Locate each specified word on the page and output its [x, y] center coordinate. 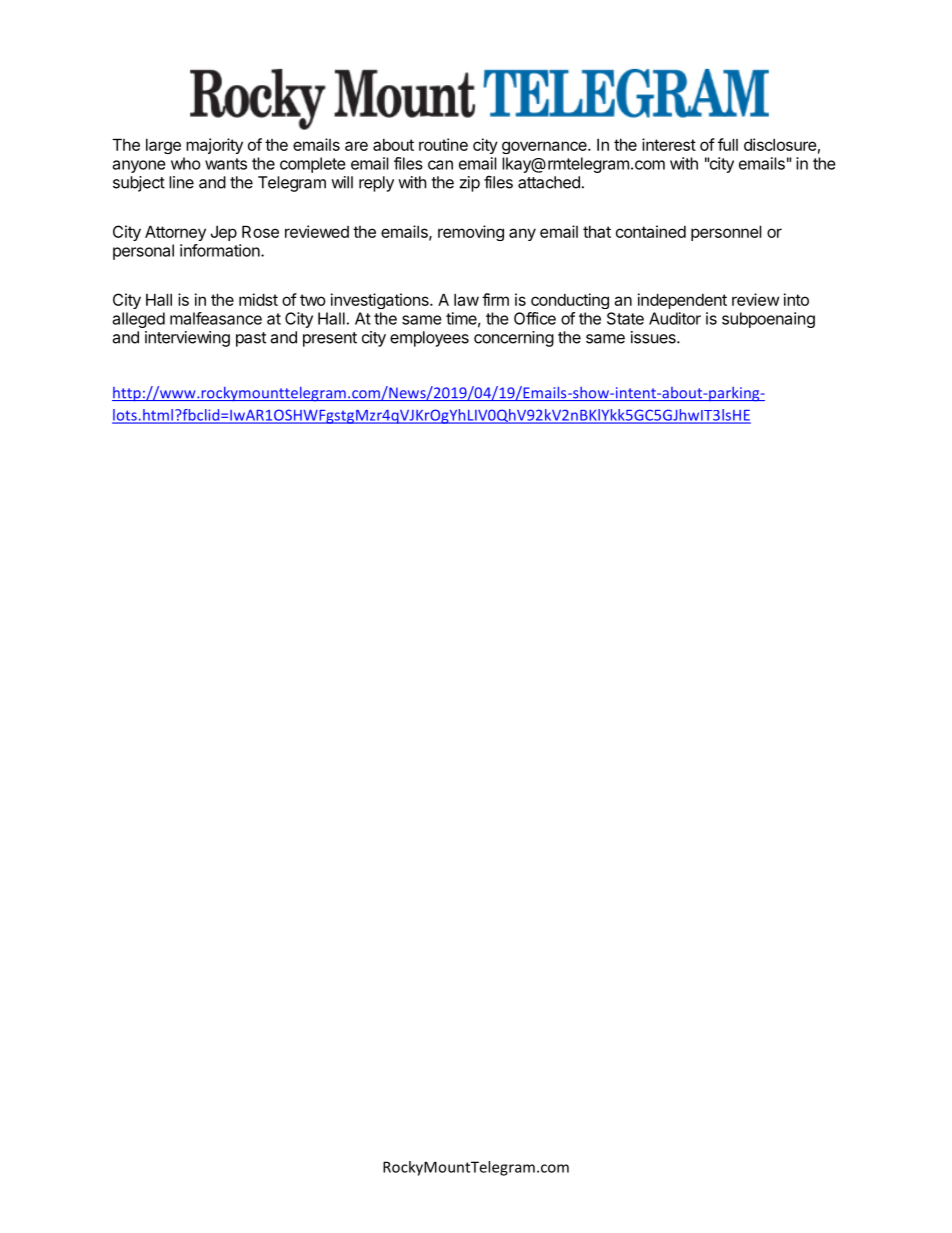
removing [471, 233]
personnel [726, 233]
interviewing [187, 339]
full [728, 144]
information [221, 250]
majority [214, 146]
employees [429, 339]
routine [443, 144]
